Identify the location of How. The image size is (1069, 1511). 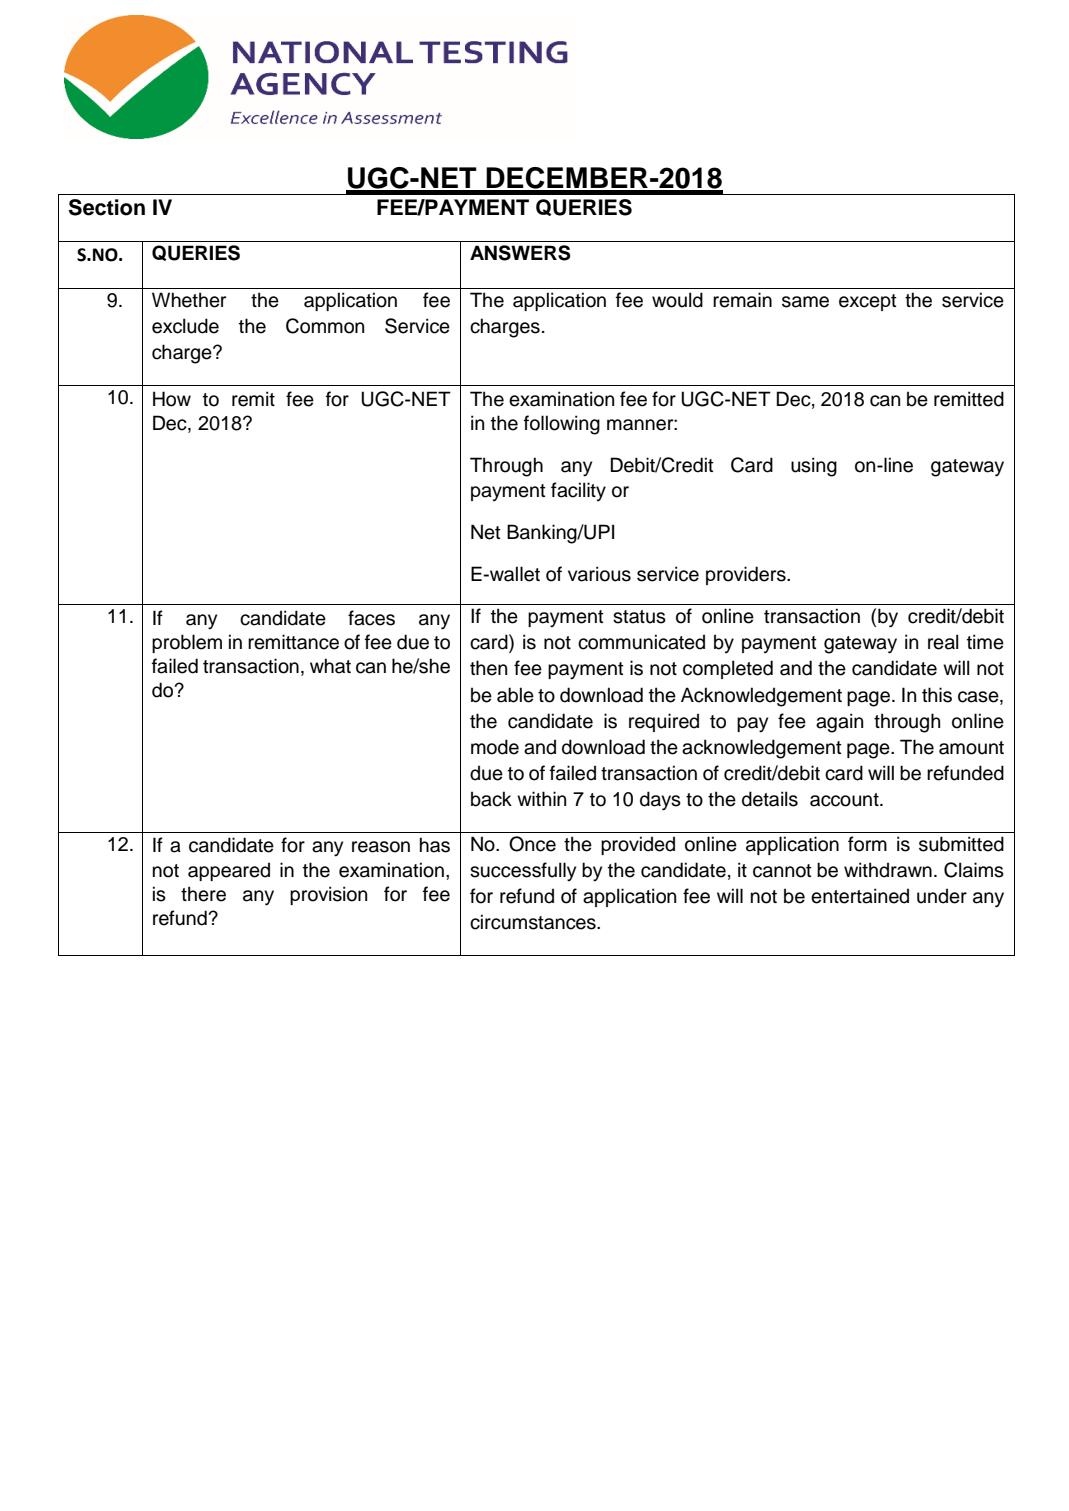
(172, 399).
